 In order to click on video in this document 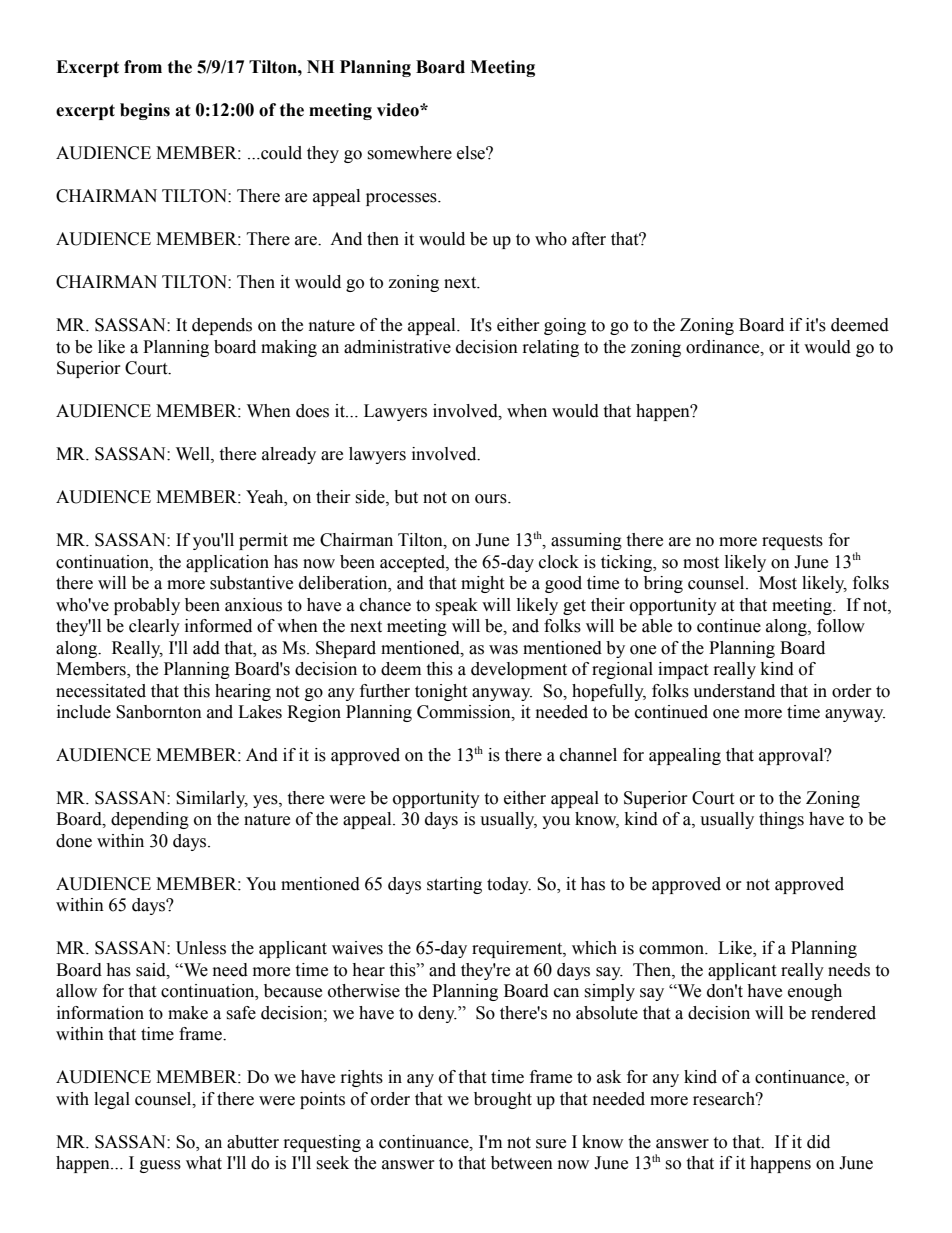, I will do `click(399, 110)`.
